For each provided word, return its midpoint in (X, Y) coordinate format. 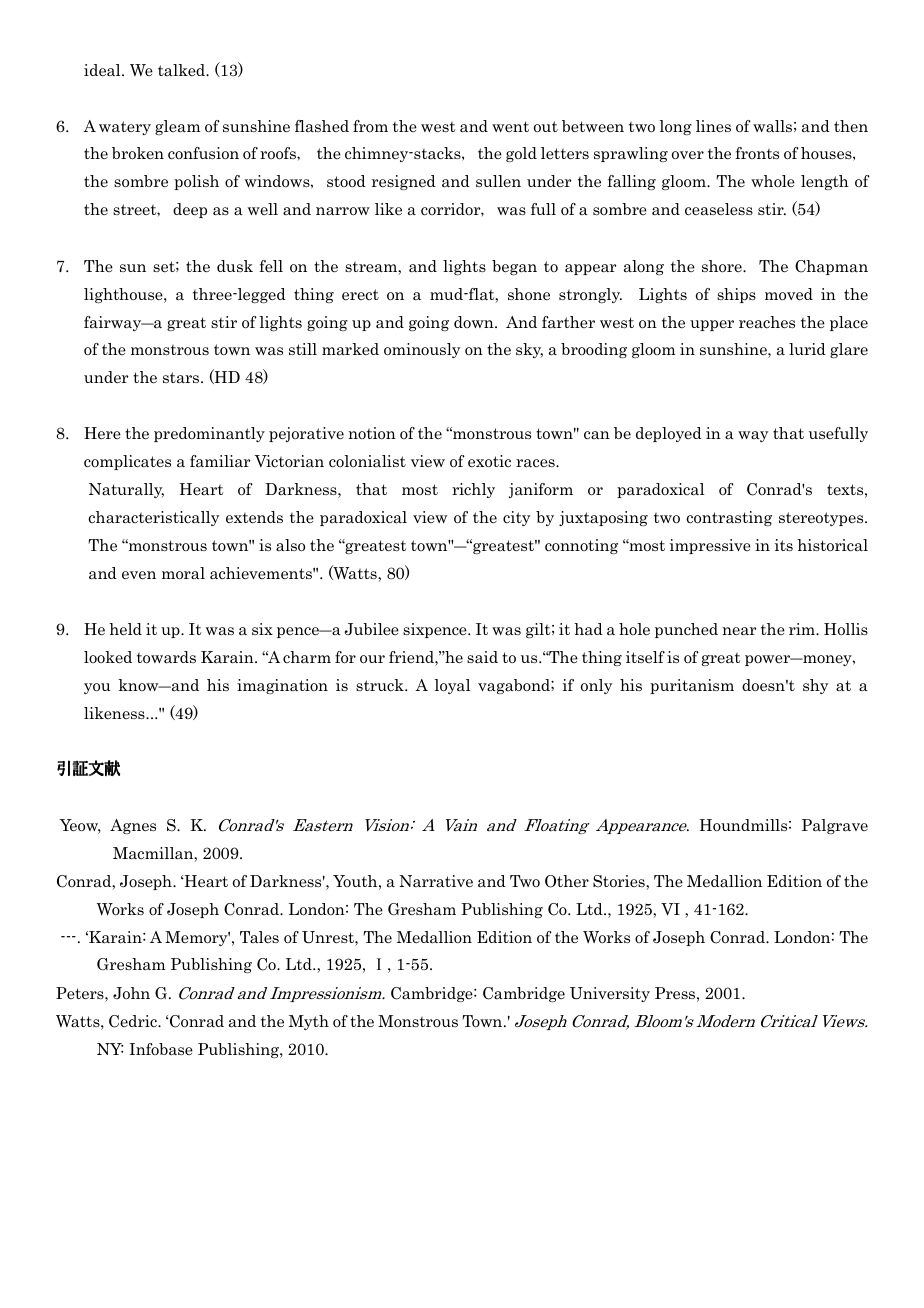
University (610, 994)
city (517, 518)
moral (183, 573)
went (510, 126)
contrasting (729, 518)
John (131, 993)
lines (713, 126)
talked (183, 70)
